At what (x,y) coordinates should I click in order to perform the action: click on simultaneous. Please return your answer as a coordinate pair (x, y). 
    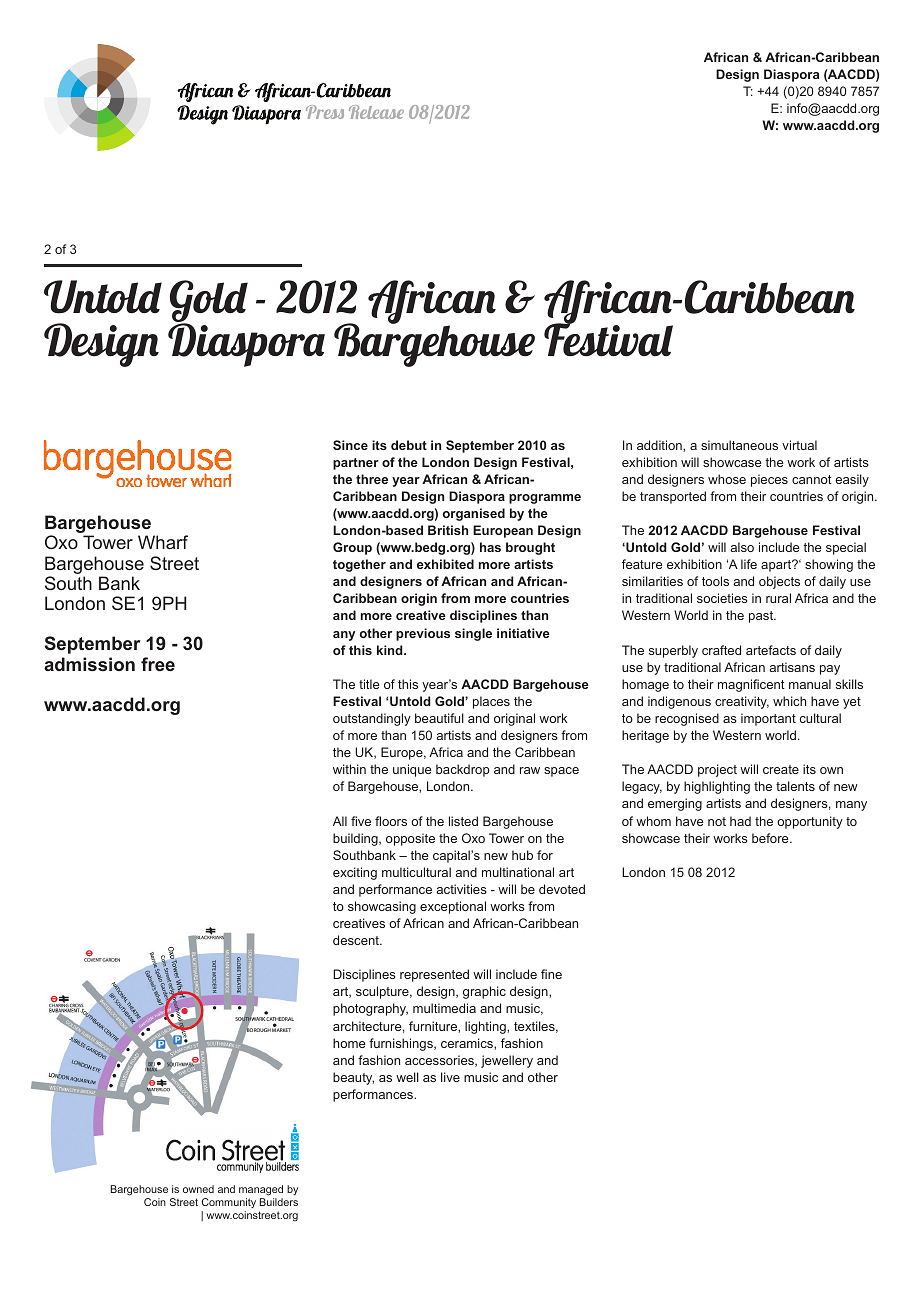
    Looking at the image, I should click on (739, 445).
